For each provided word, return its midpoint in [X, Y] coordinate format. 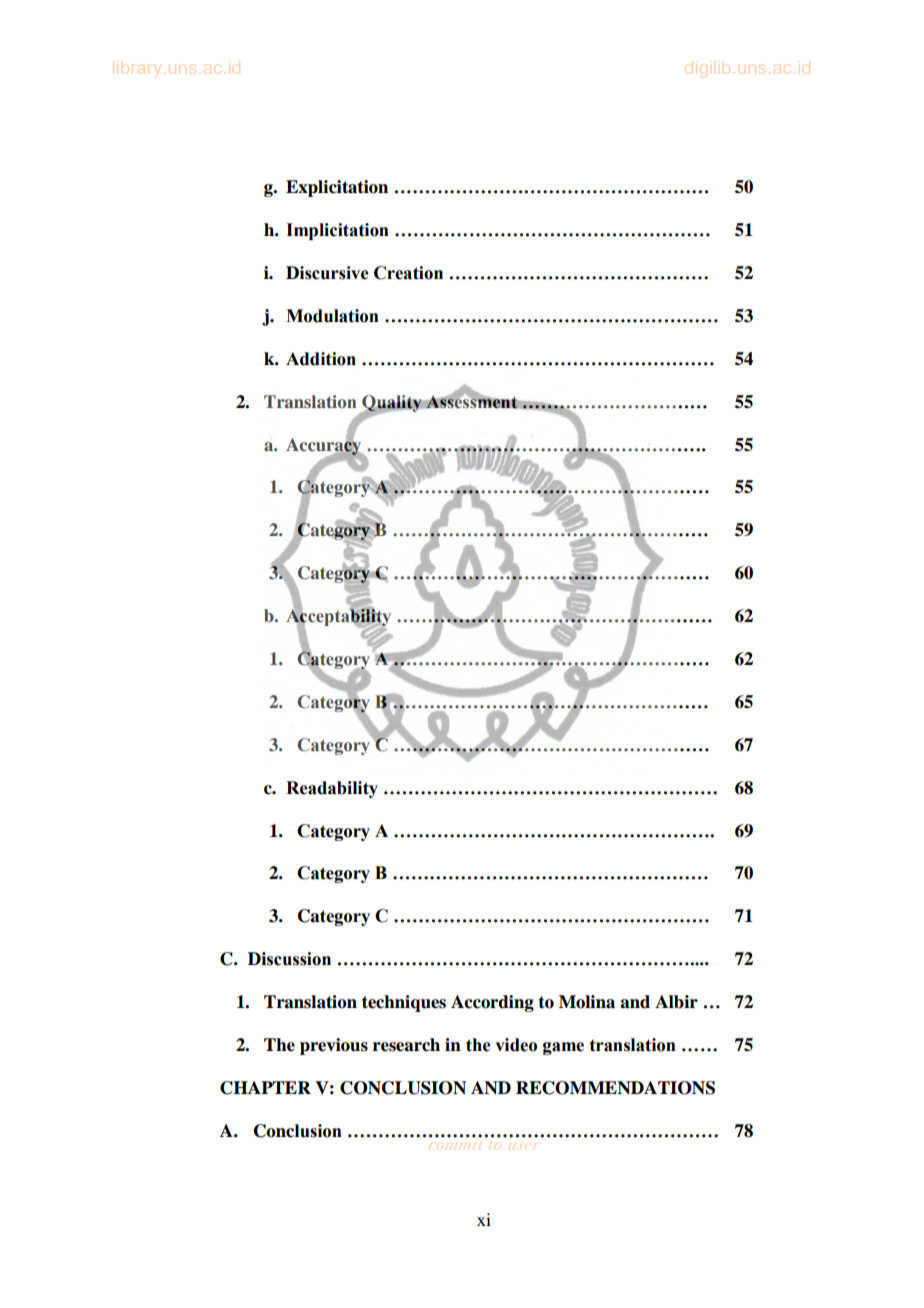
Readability [332, 789]
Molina [587, 1002]
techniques [404, 1003]
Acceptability [338, 618]
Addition [321, 359]
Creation [408, 273]
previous [334, 1046]
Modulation [332, 316]
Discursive [327, 273]
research [406, 1045]
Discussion [289, 959]
